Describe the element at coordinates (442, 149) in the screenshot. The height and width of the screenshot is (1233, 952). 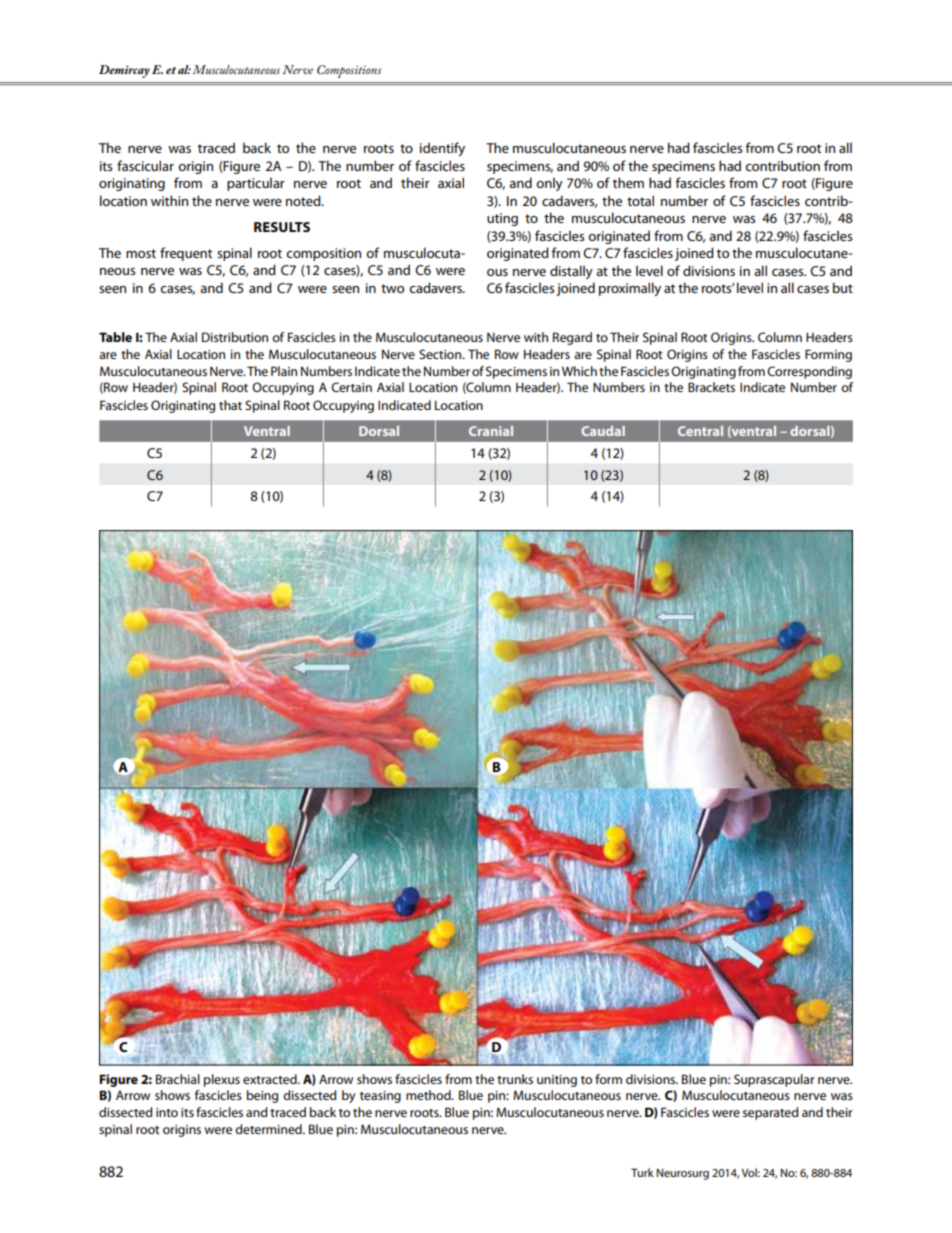
I see `identify` at that location.
